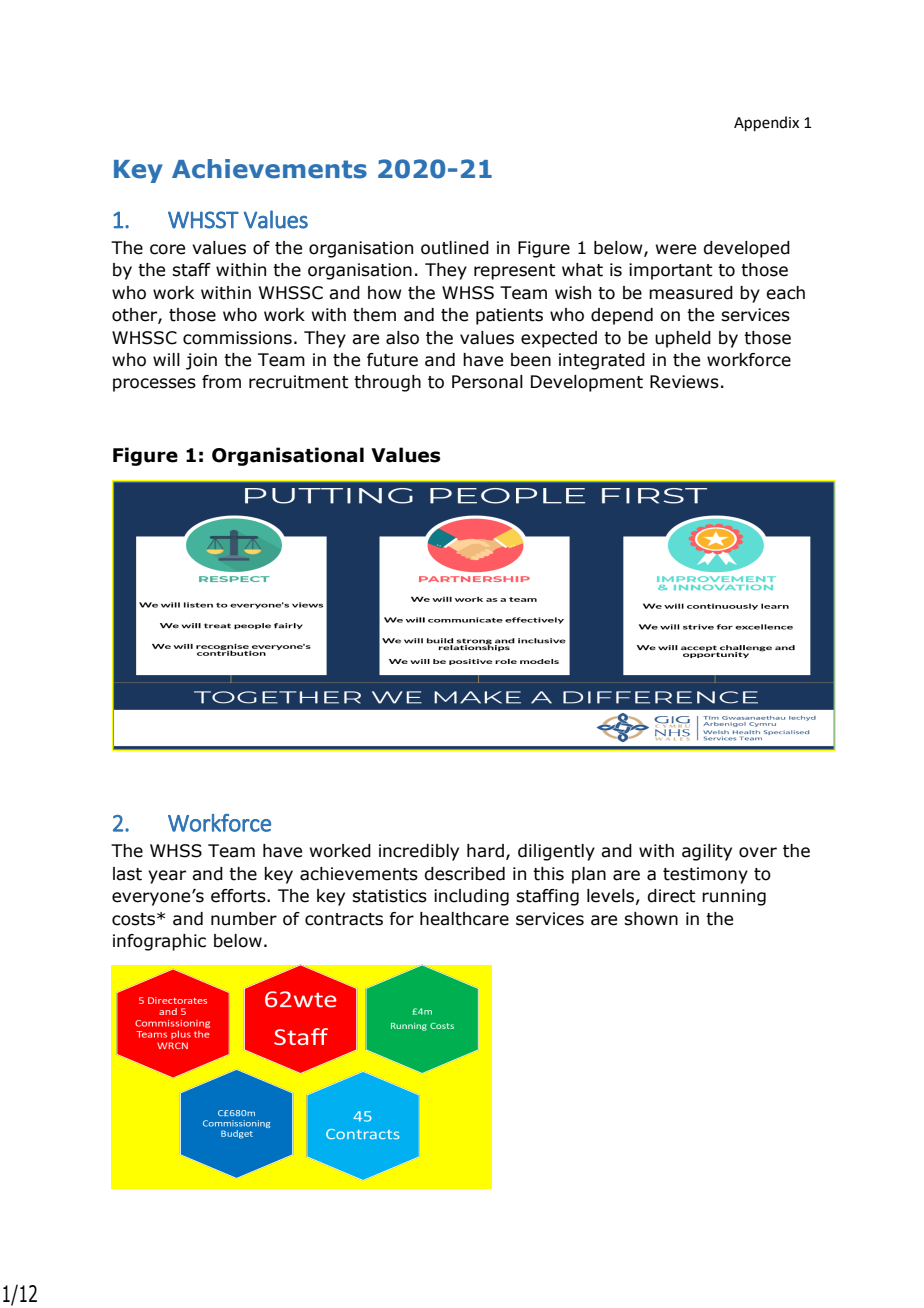 Image resolution: width=924 pixels, height=1308 pixels. Describe the element at coordinates (244, 919) in the page. I see `number` at that location.
